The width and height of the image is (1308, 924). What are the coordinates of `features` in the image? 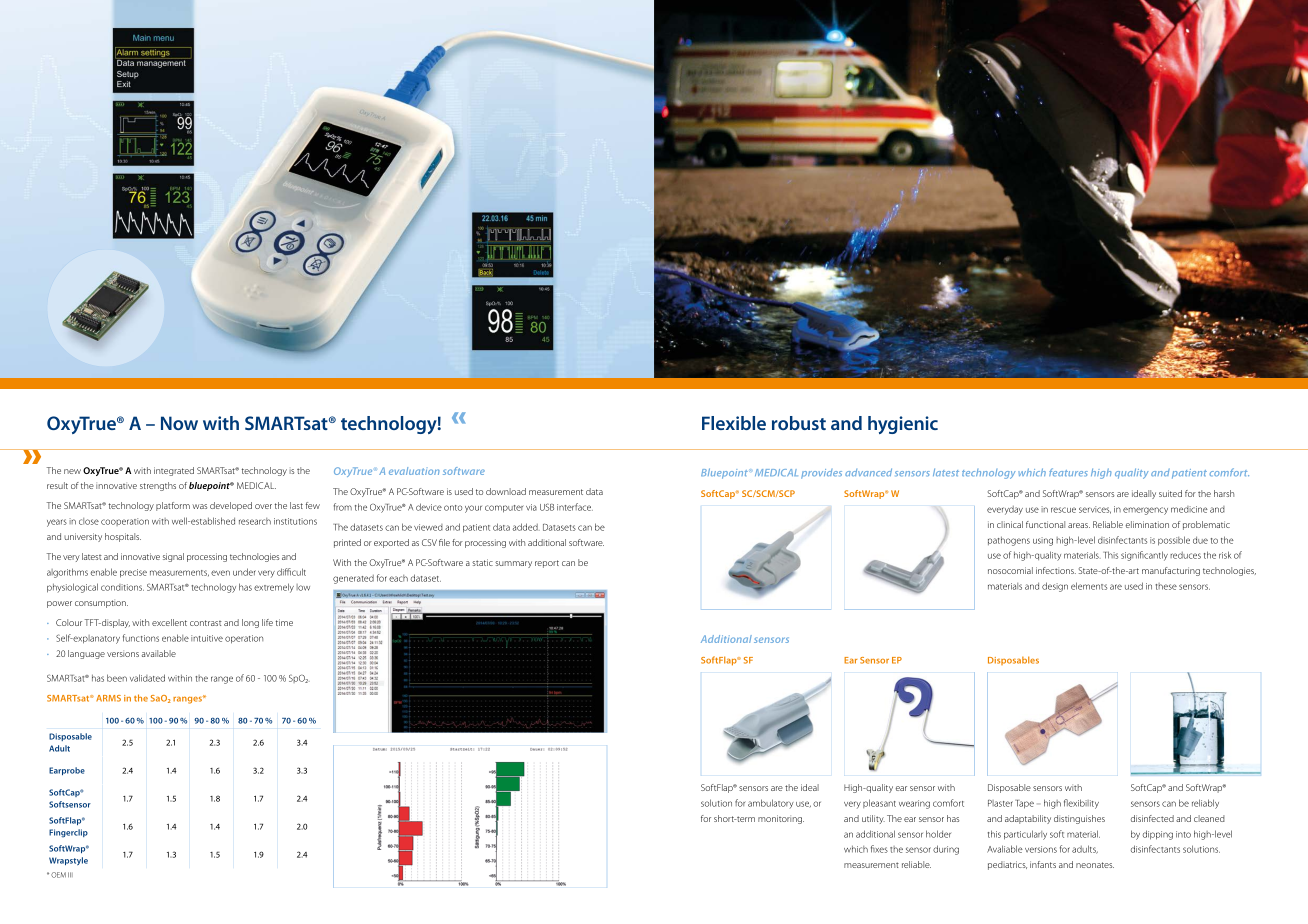 It's located at (1068, 472).
